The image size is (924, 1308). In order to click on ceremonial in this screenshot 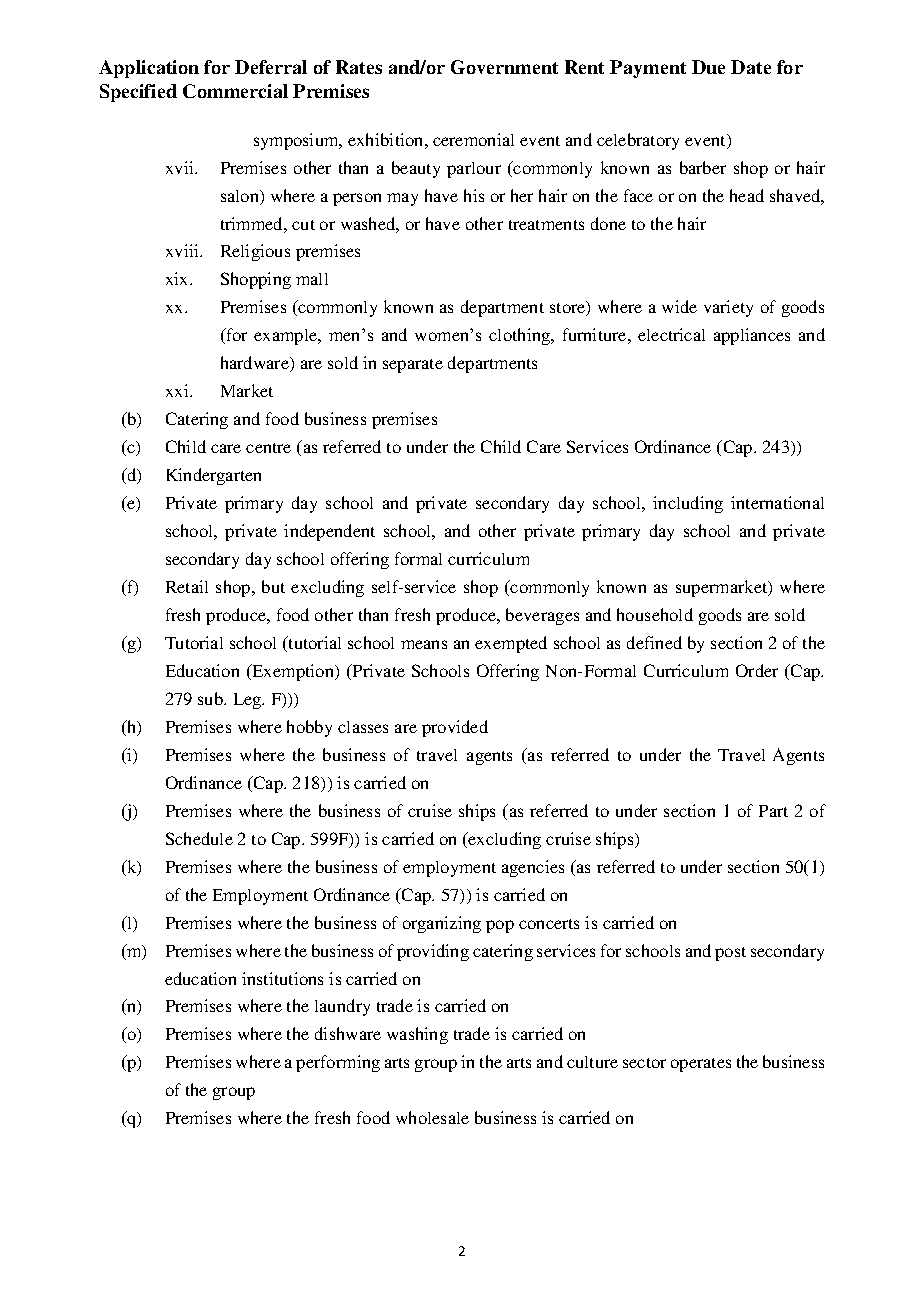, I will do `click(473, 139)`.
